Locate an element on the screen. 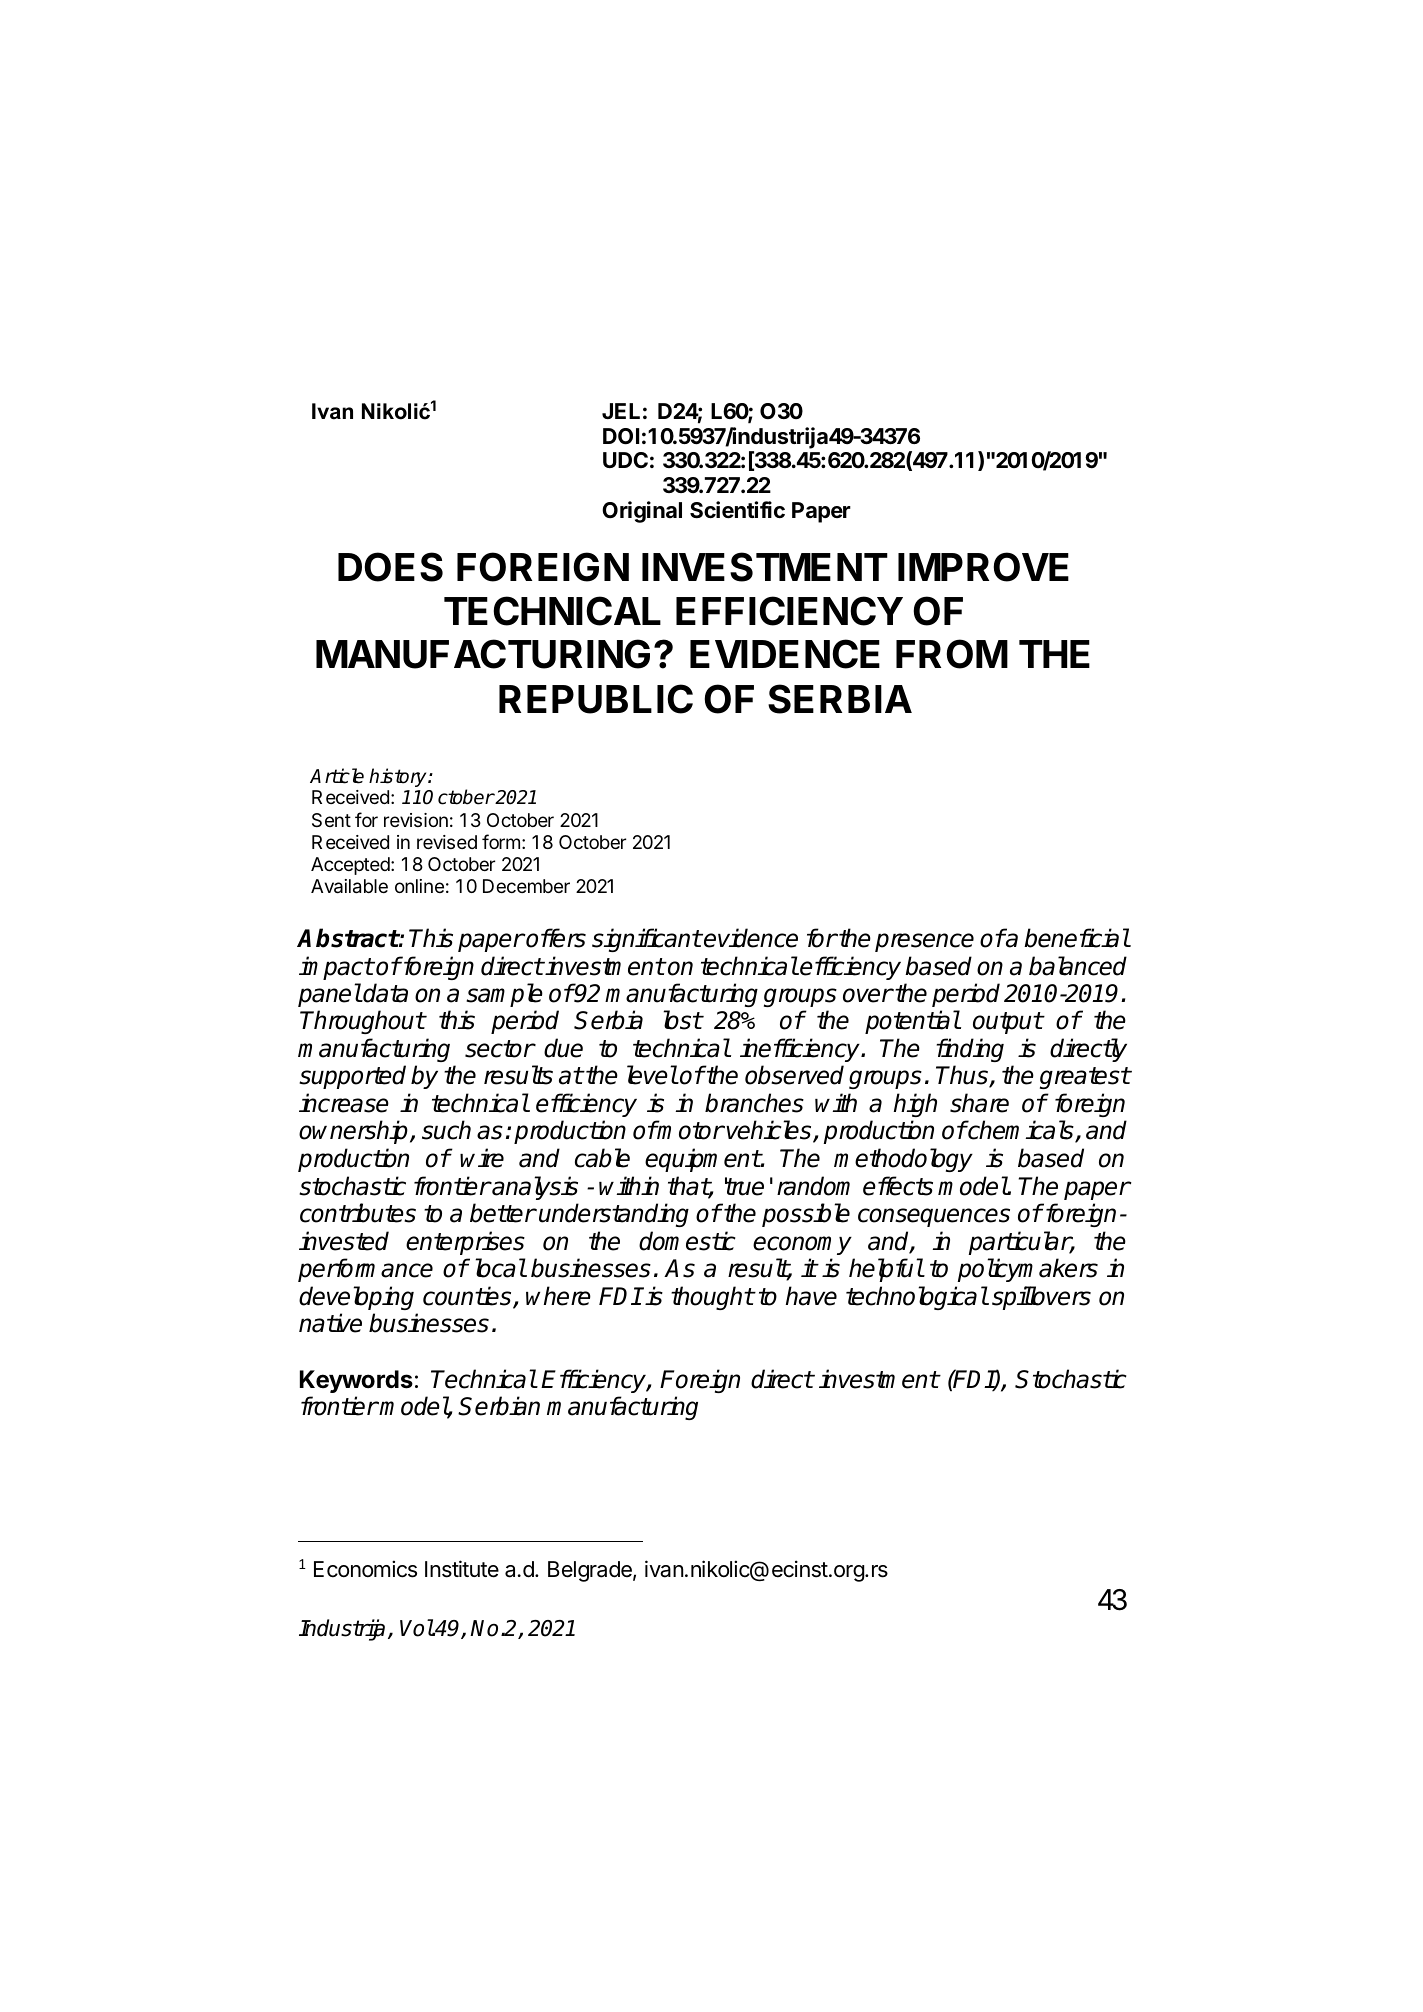 This screenshot has height=2012, width=1423. REPUBLIC is located at coordinates (596, 699).
